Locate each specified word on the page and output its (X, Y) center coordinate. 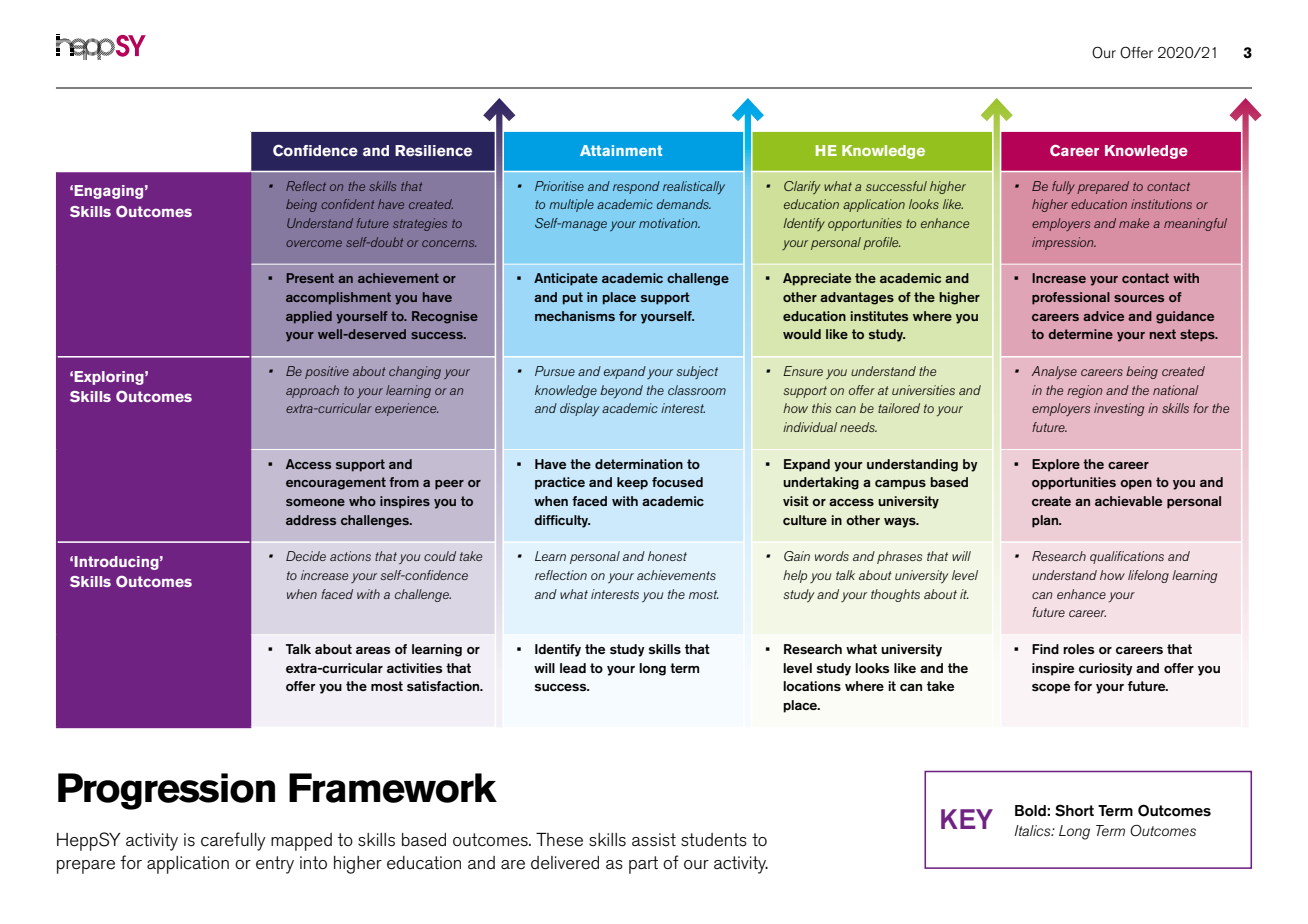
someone (315, 502)
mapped (301, 842)
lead (573, 668)
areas (373, 650)
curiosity (1106, 669)
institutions (1161, 204)
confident (347, 204)
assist (654, 840)
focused (677, 482)
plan (1046, 521)
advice (1103, 316)
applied (309, 317)
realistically (694, 187)
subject (697, 372)
